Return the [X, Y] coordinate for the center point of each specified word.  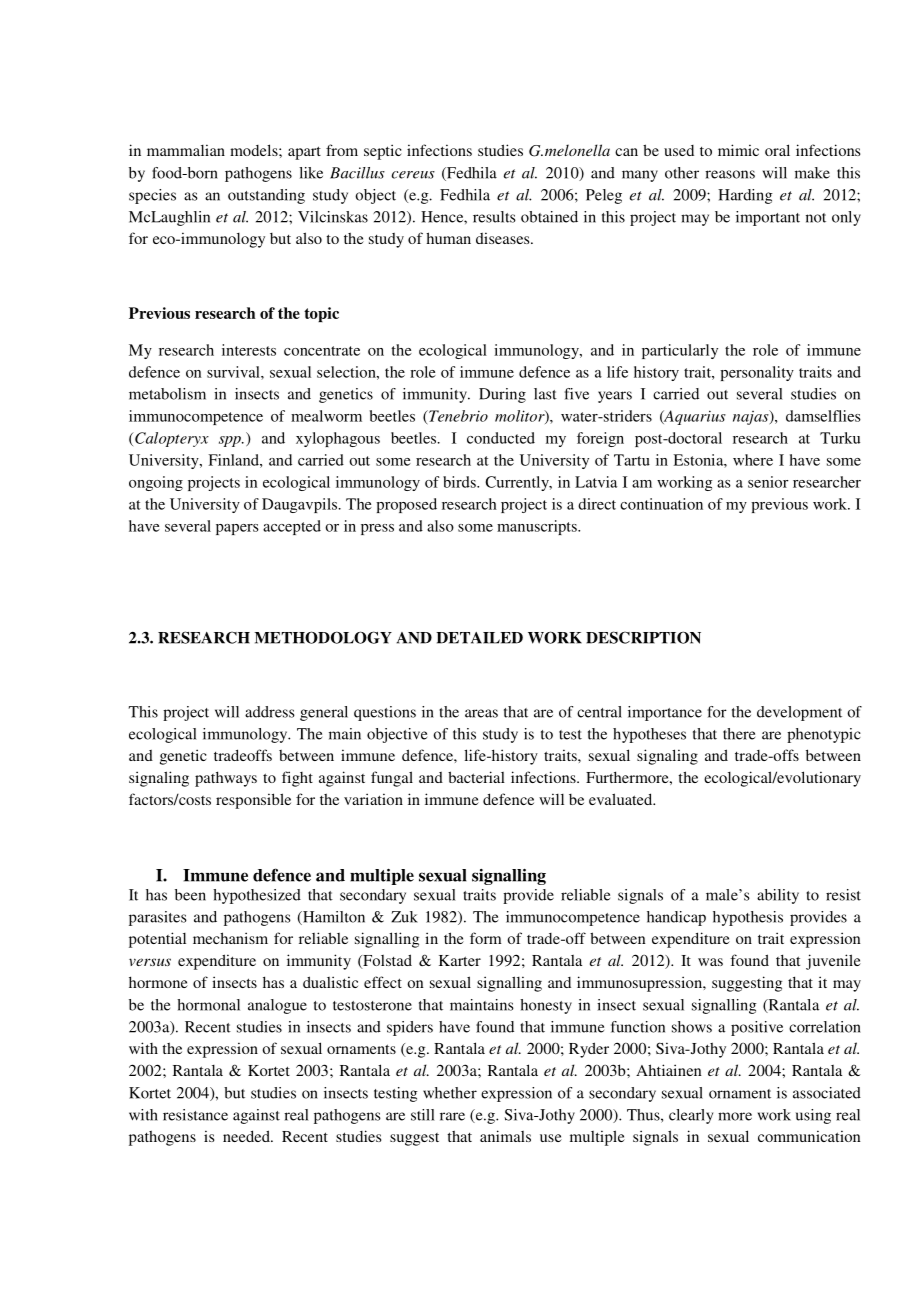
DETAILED [479, 638]
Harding [745, 196]
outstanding [266, 196]
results [494, 217]
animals [505, 1136]
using [813, 1116]
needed [247, 1136]
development [799, 713]
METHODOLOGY [323, 637]
